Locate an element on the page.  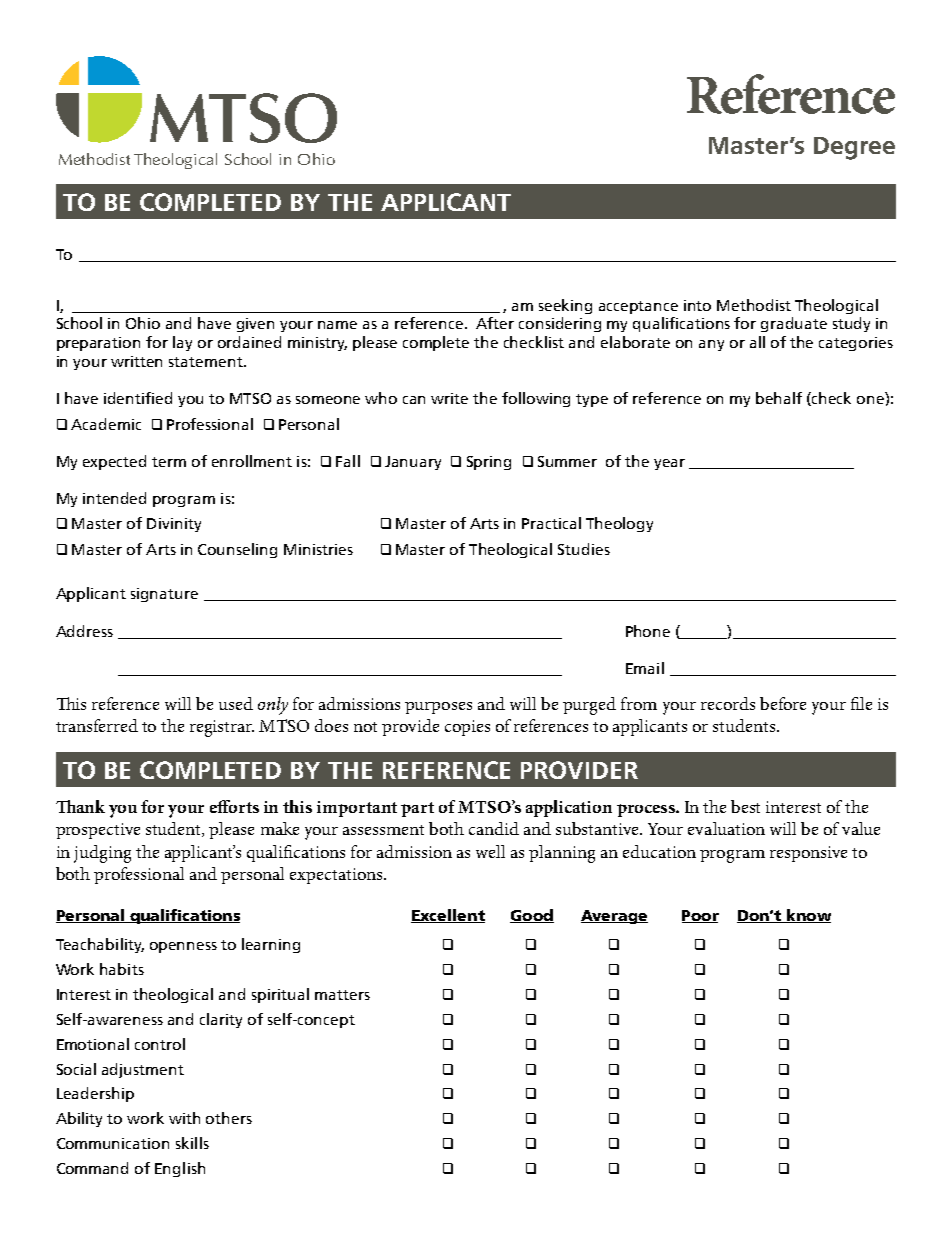
purposes is located at coordinates (438, 708).
